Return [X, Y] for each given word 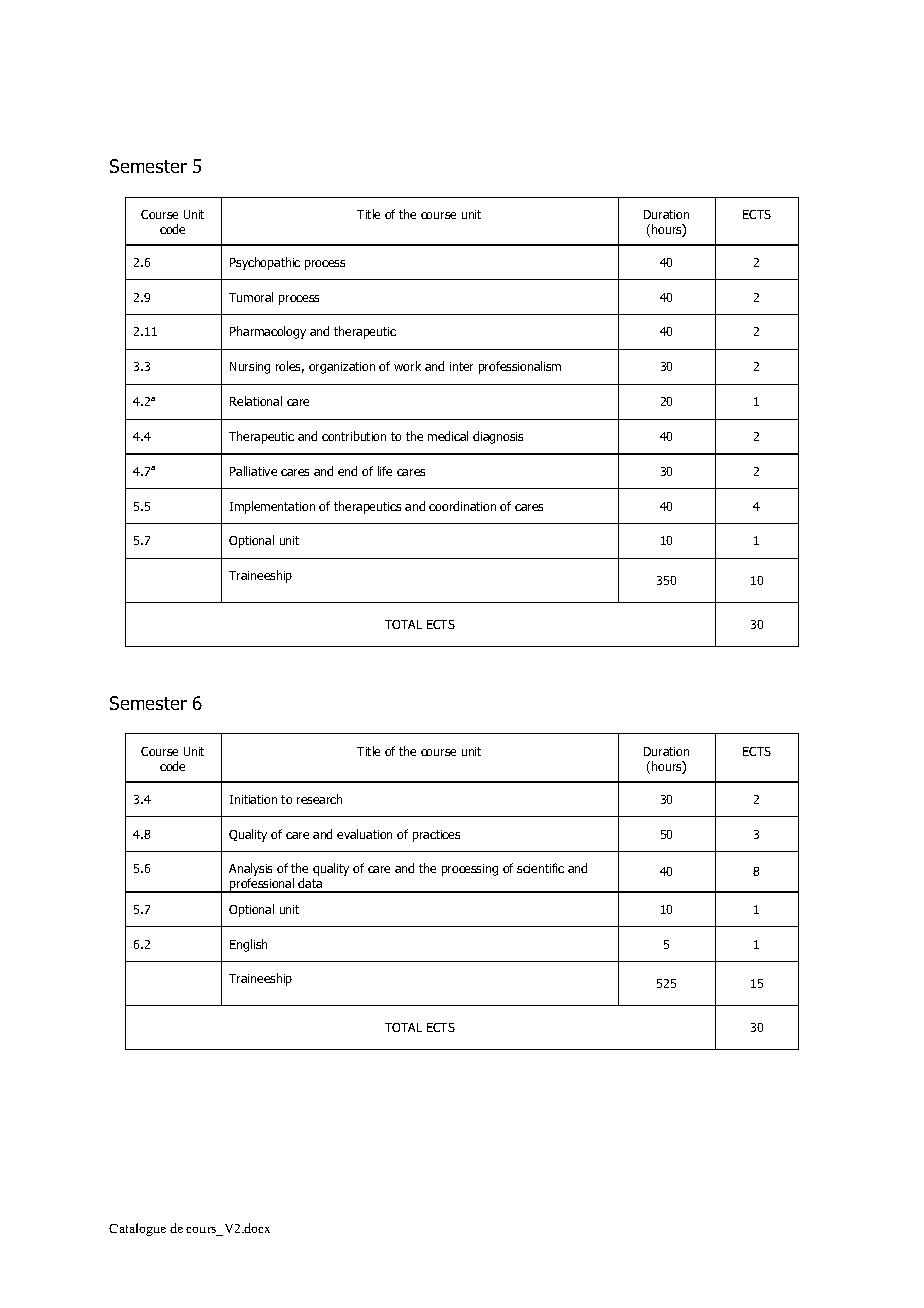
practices [436, 836]
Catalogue [137, 1229]
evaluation [364, 834]
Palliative [253, 471]
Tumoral [251, 297]
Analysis [250, 871]
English [248, 945]
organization [342, 368]
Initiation [253, 799]
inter [461, 366]
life [385, 471]
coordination [462, 506]
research [319, 799]
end [347, 471]
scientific [540, 868]
